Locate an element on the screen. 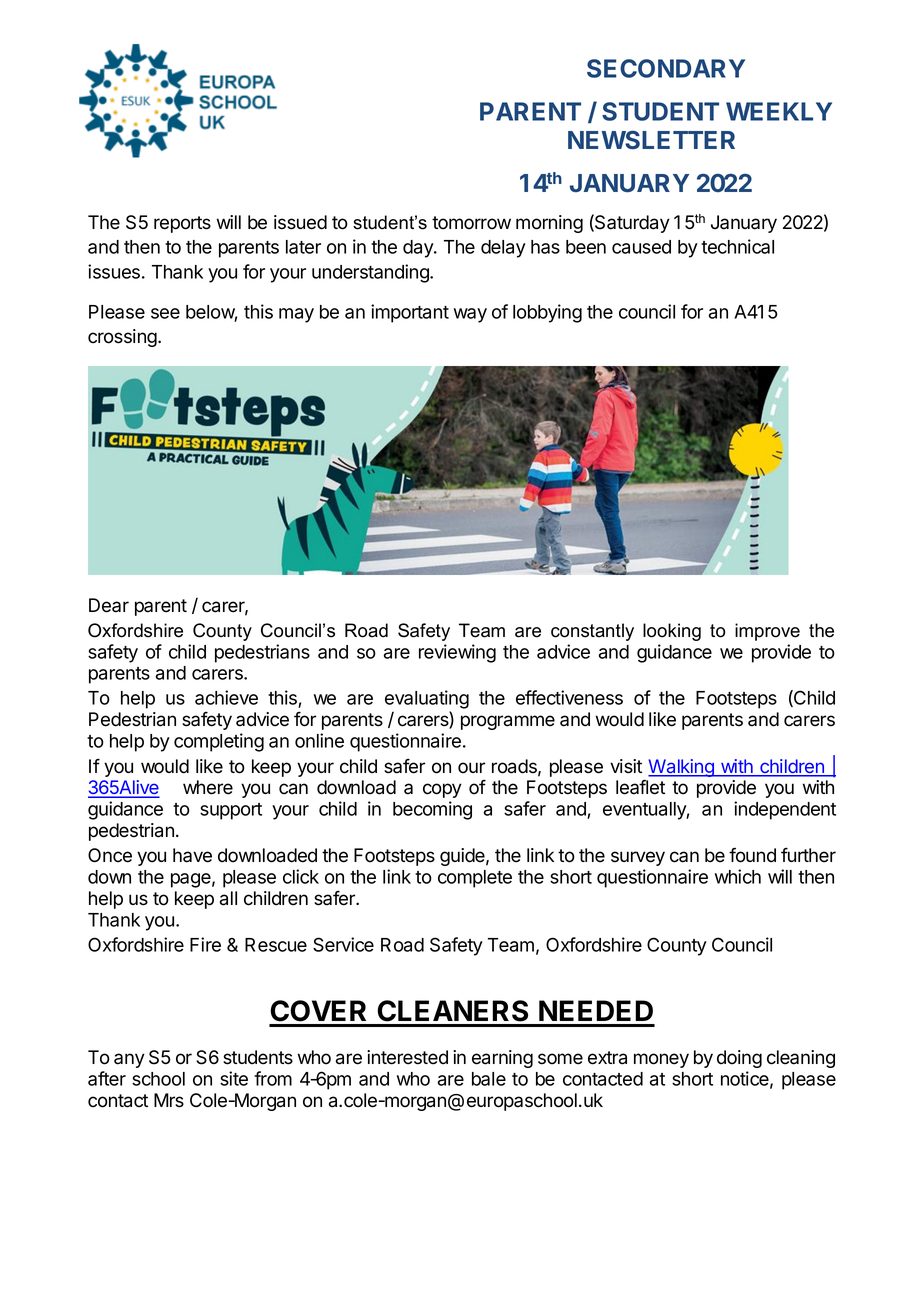 The height and width of the screenshot is (1308, 924). WEEKLY is located at coordinates (779, 111).
